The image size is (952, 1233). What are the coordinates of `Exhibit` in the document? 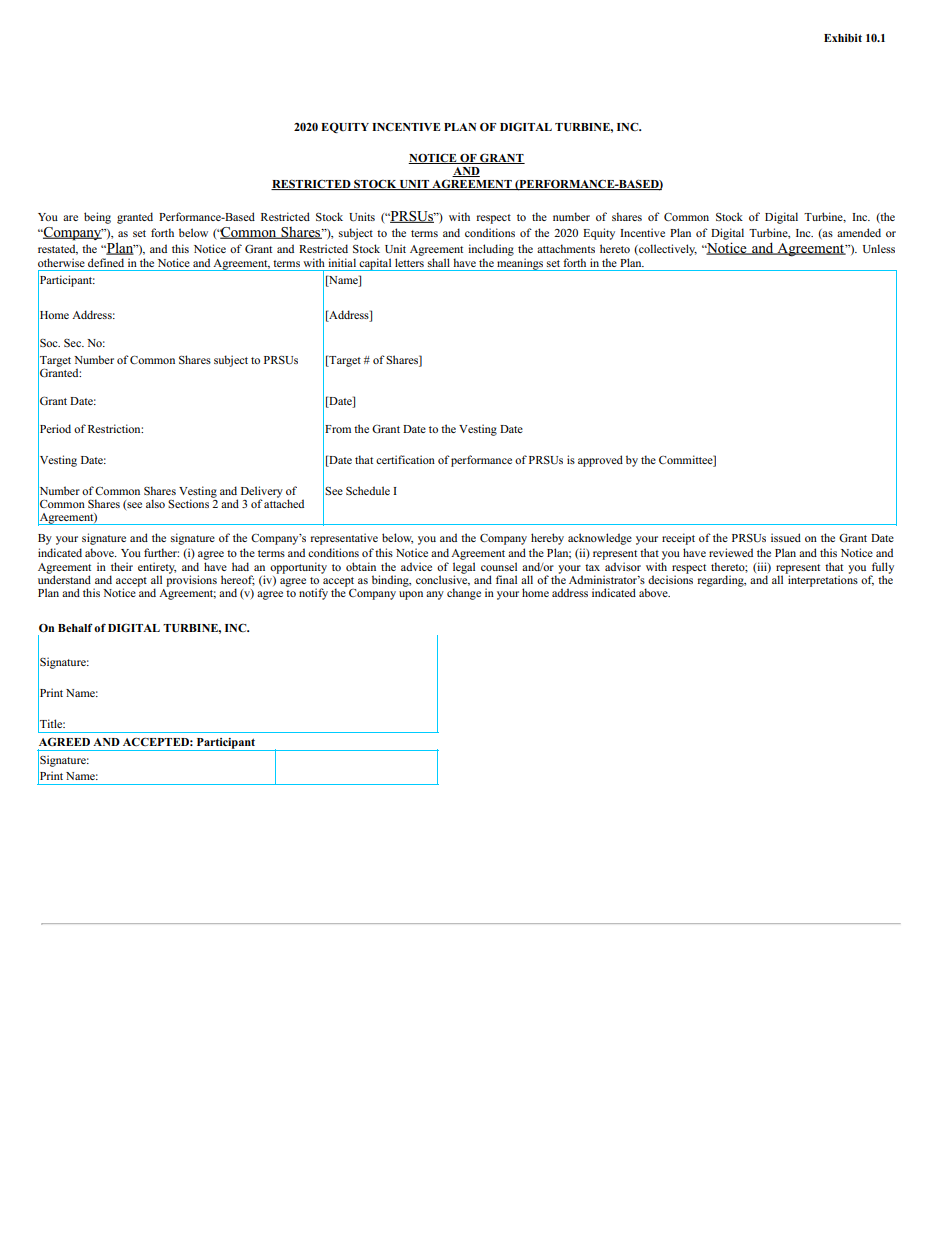 It's located at (843, 38).
